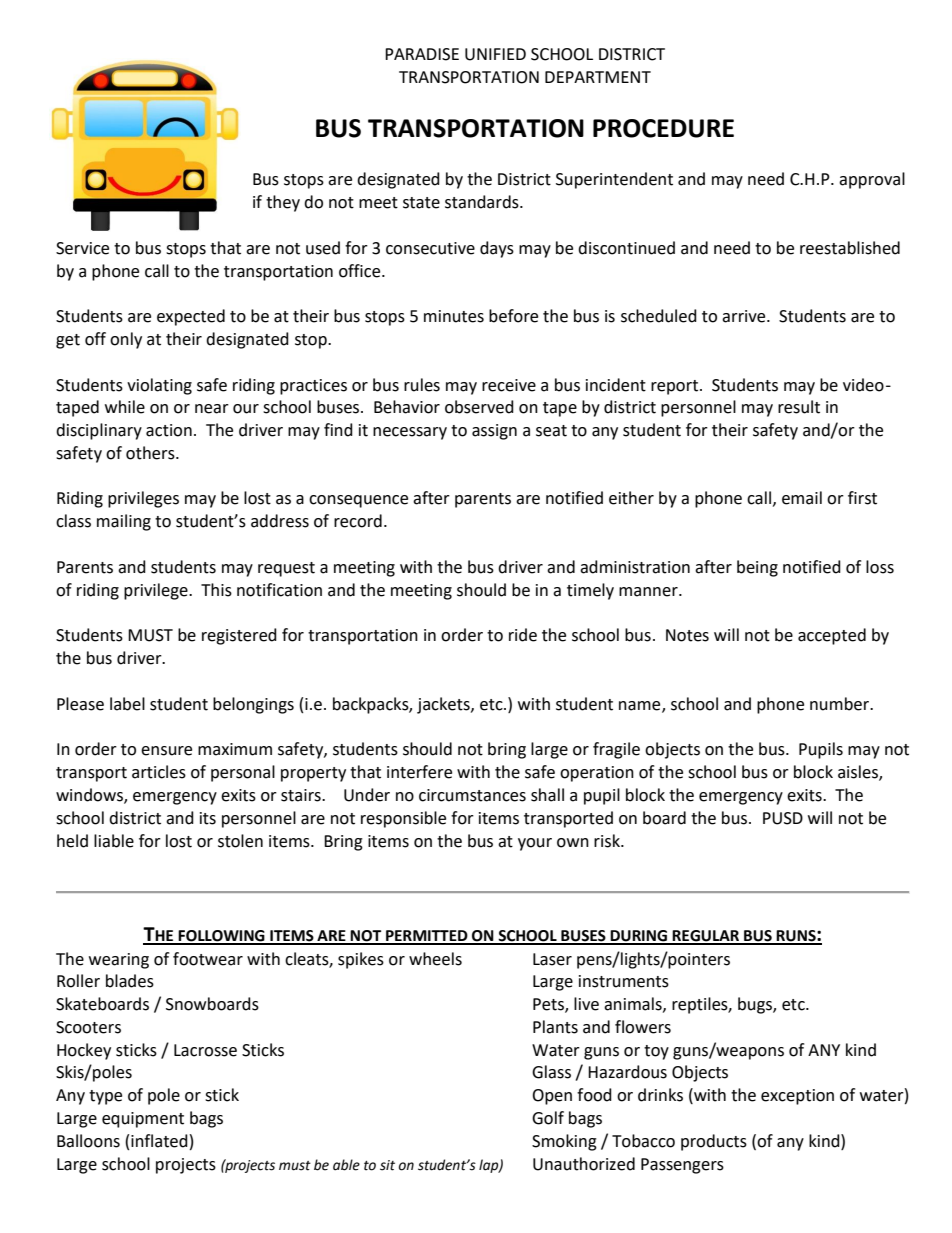 The width and height of the screenshot is (952, 1233). What do you see at coordinates (159, 1141) in the screenshot?
I see `inflated` at bounding box center [159, 1141].
